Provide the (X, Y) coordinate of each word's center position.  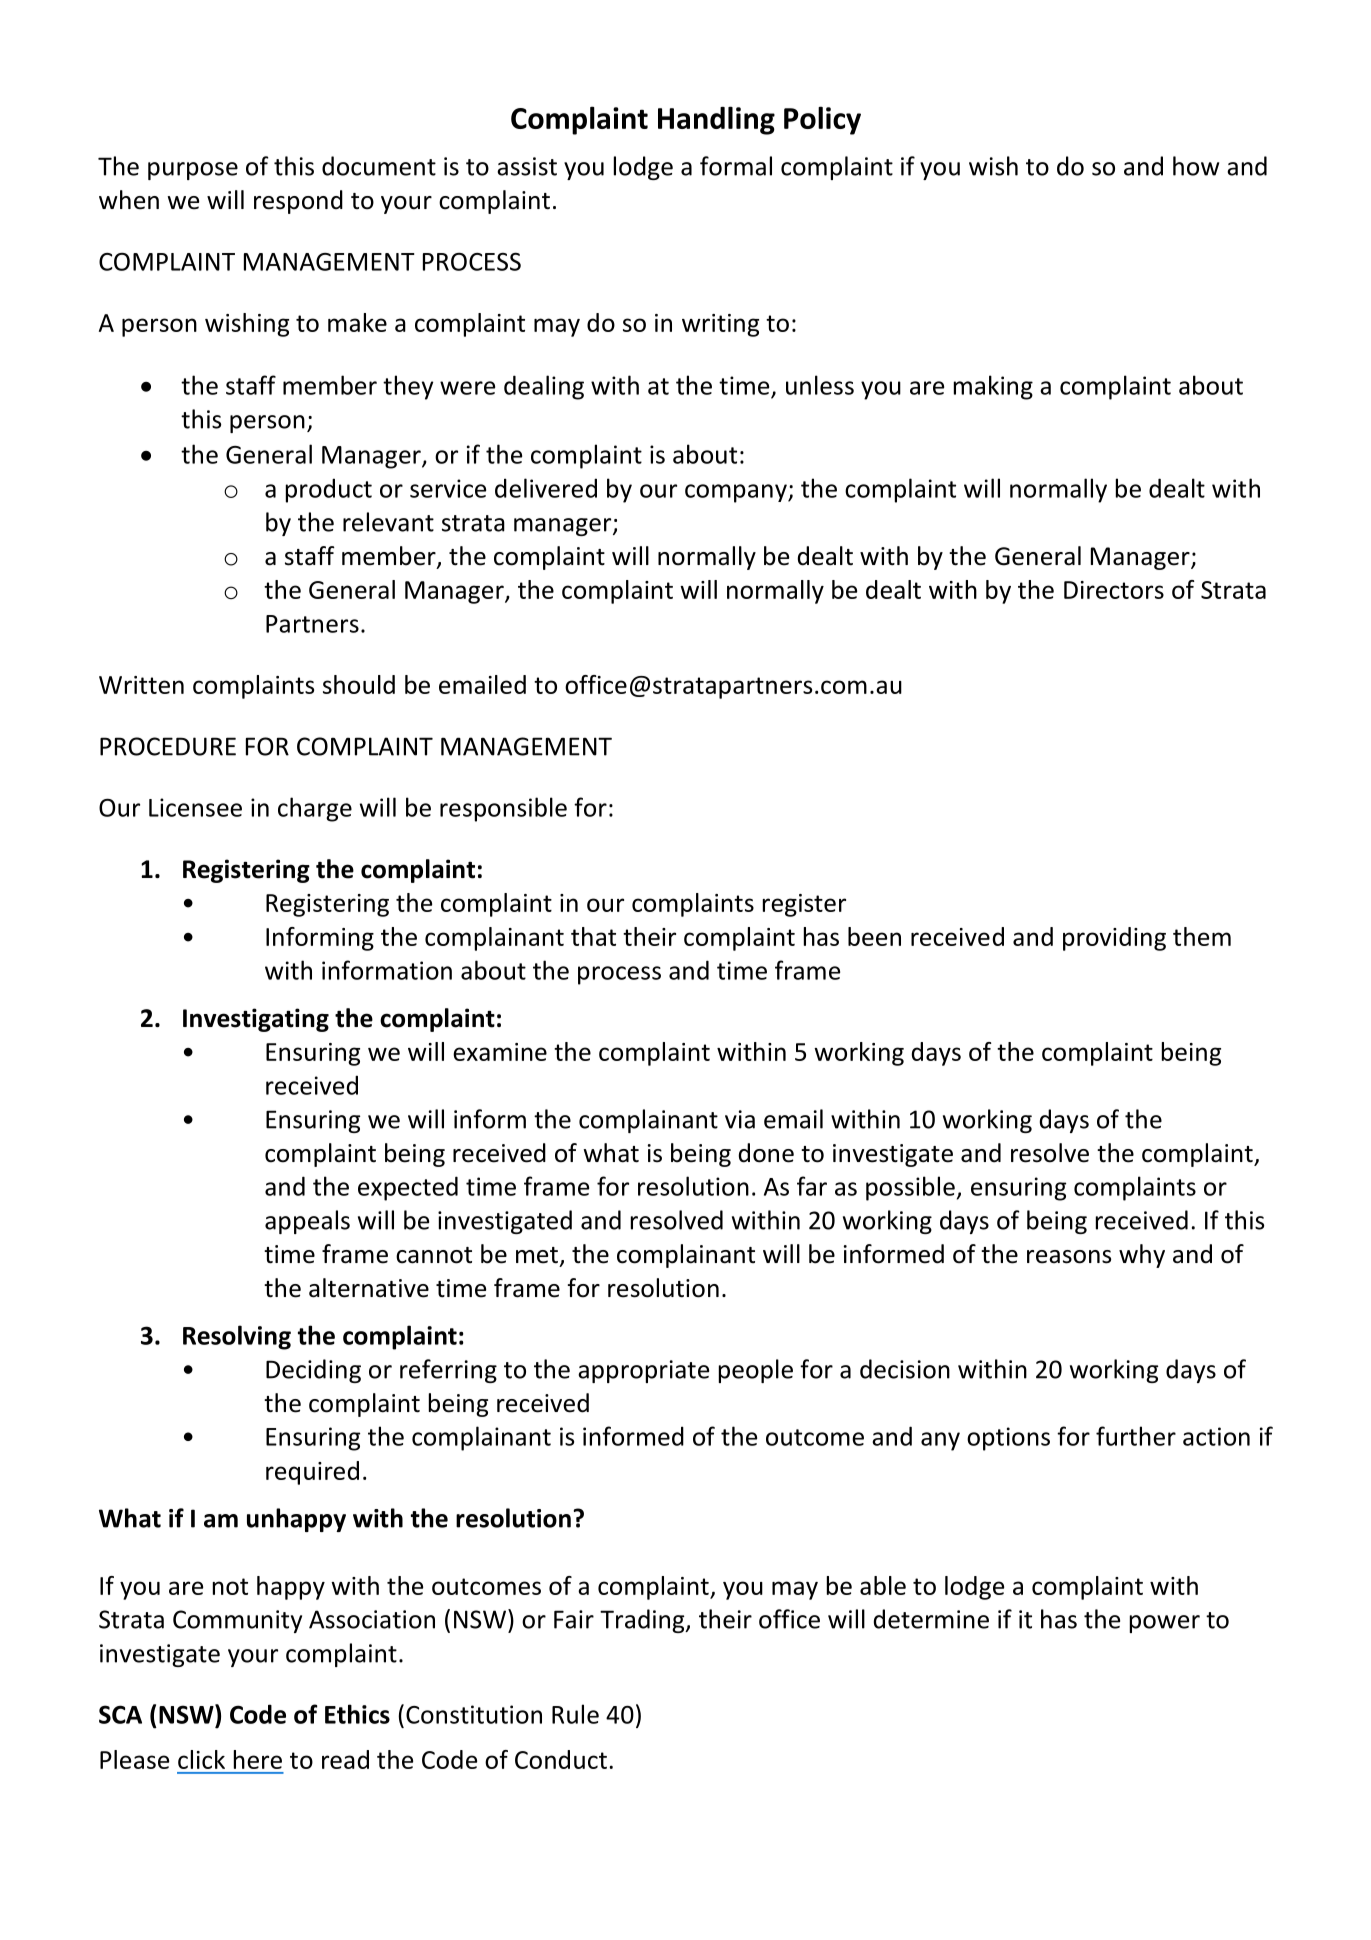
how (1196, 166)
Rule (575, 1714)
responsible (503, 809)
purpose (193, 171)
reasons (1069, 1257)
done (766, 1153)
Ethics (357, 1714)
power (1165, 1624)
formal (736, 166)
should (359, 684)
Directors (1114, 590)
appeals (307, 1222)
